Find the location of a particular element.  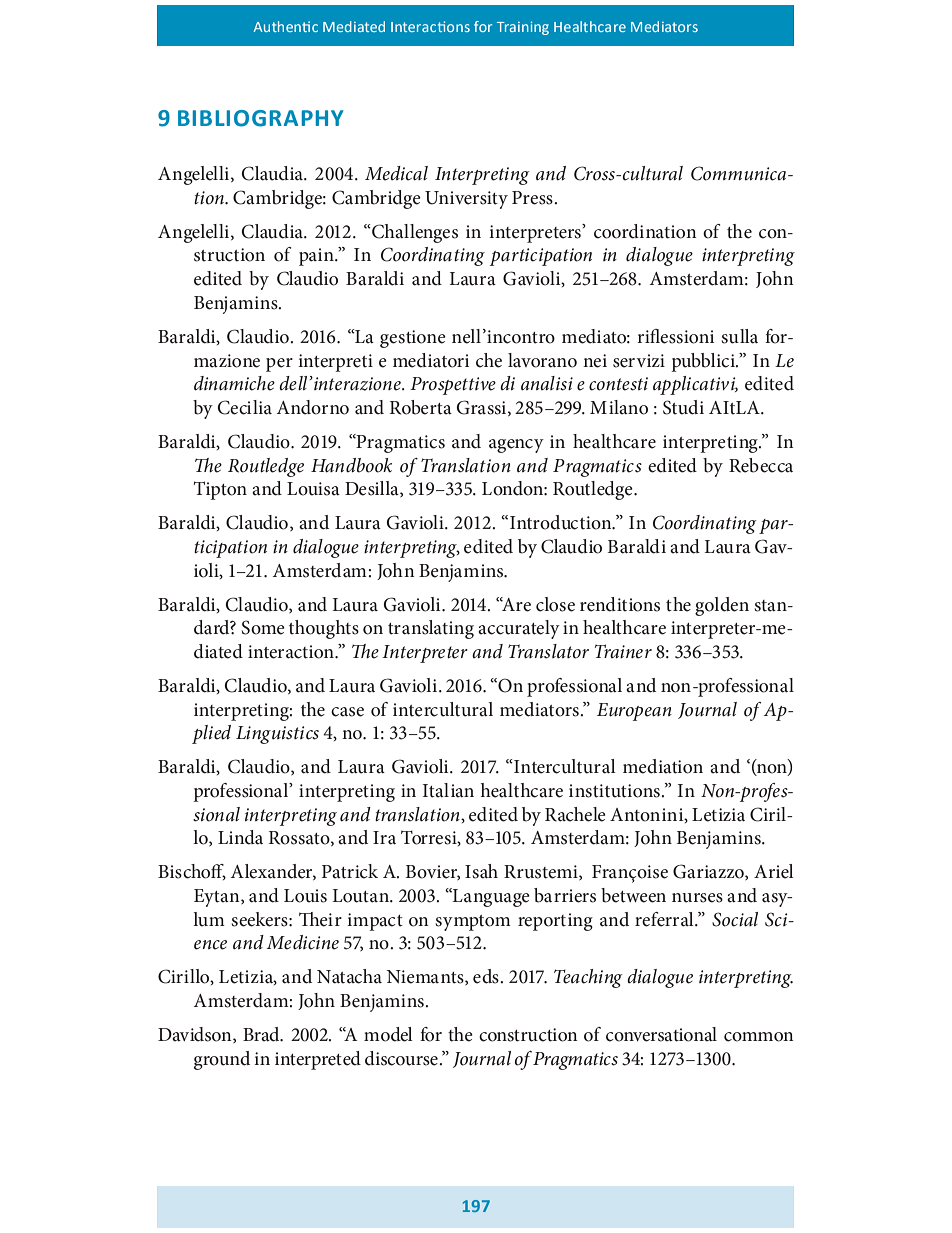

Medical is located at coordinates (396, 173).
